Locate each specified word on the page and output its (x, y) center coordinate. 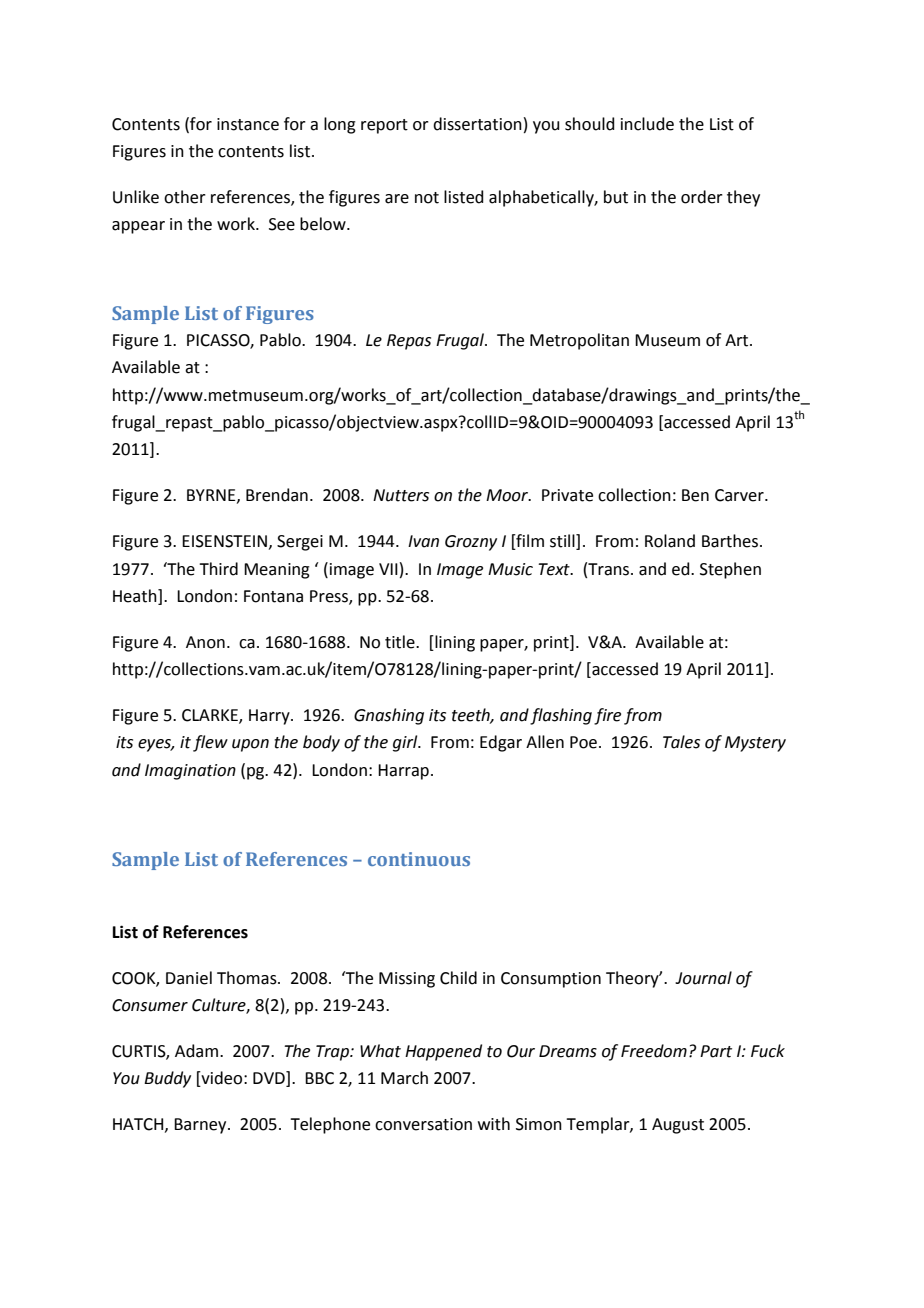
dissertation (477, 124)
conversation (423, 1124)
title (401, 642)
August (678, 1126)
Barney (201, 1126)
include (647, 124)
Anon (205, 642)
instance (248, 124)
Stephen (730, 570)
